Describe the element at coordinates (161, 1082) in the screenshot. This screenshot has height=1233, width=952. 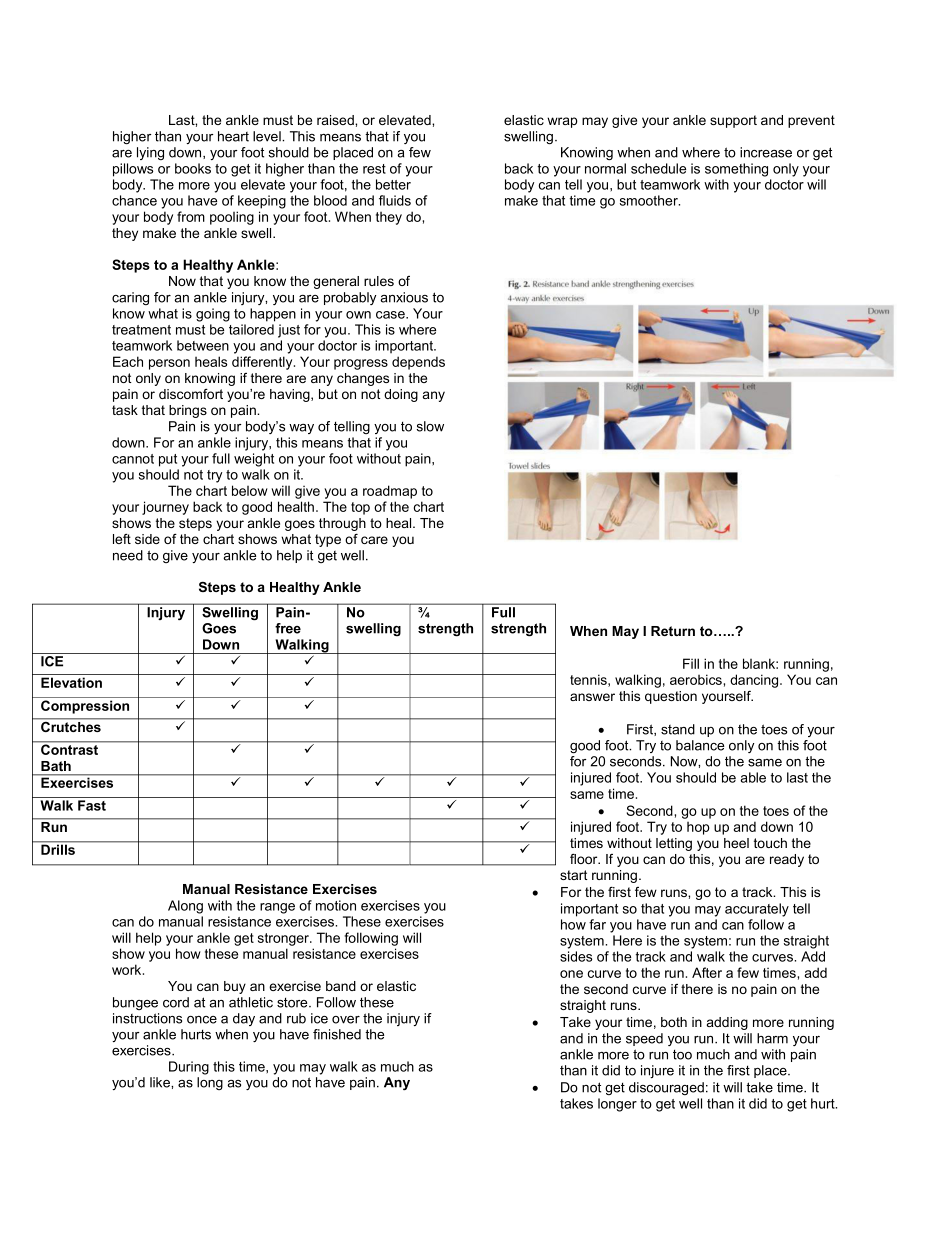
I see `like` at that location.
